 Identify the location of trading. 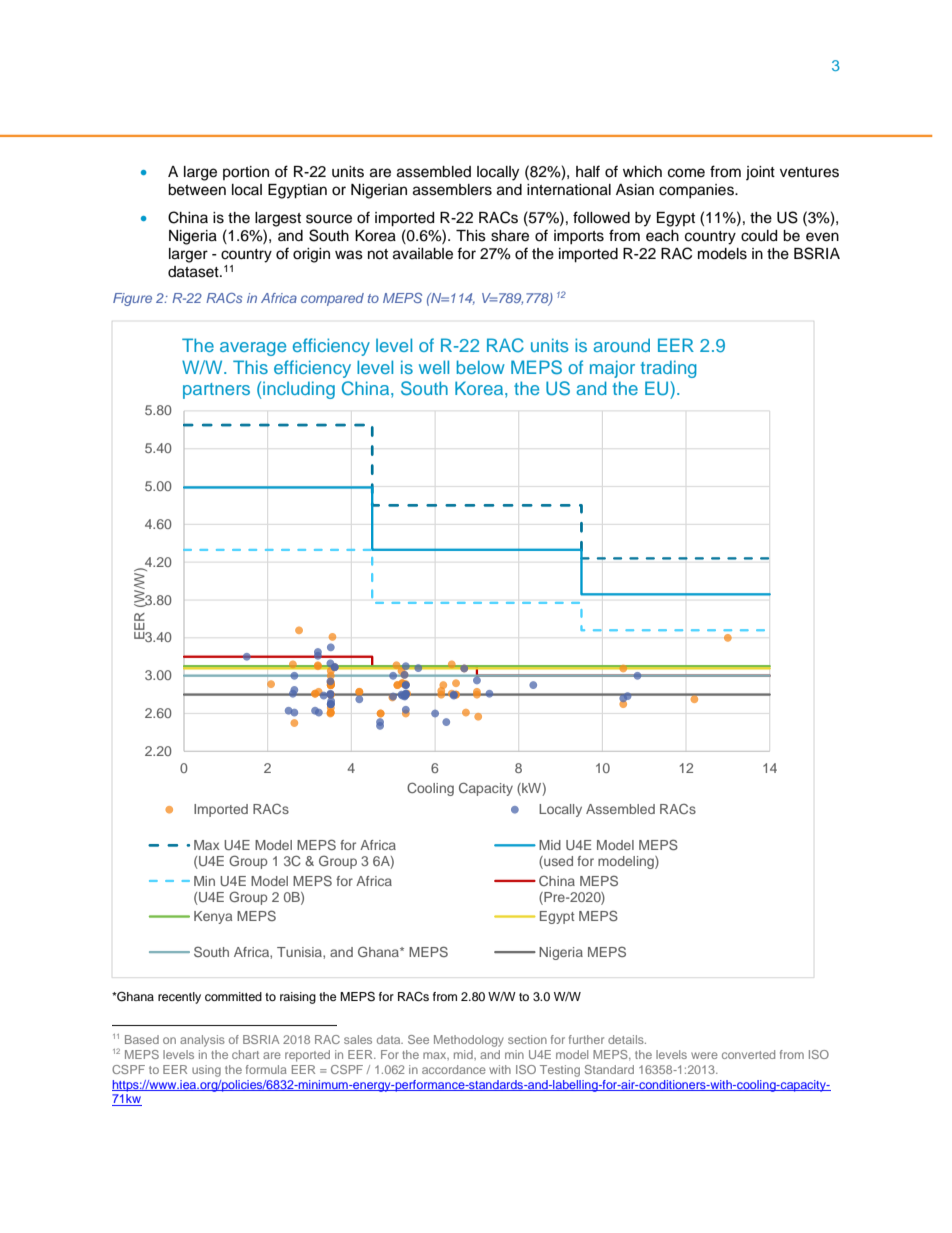
(668, 369).
